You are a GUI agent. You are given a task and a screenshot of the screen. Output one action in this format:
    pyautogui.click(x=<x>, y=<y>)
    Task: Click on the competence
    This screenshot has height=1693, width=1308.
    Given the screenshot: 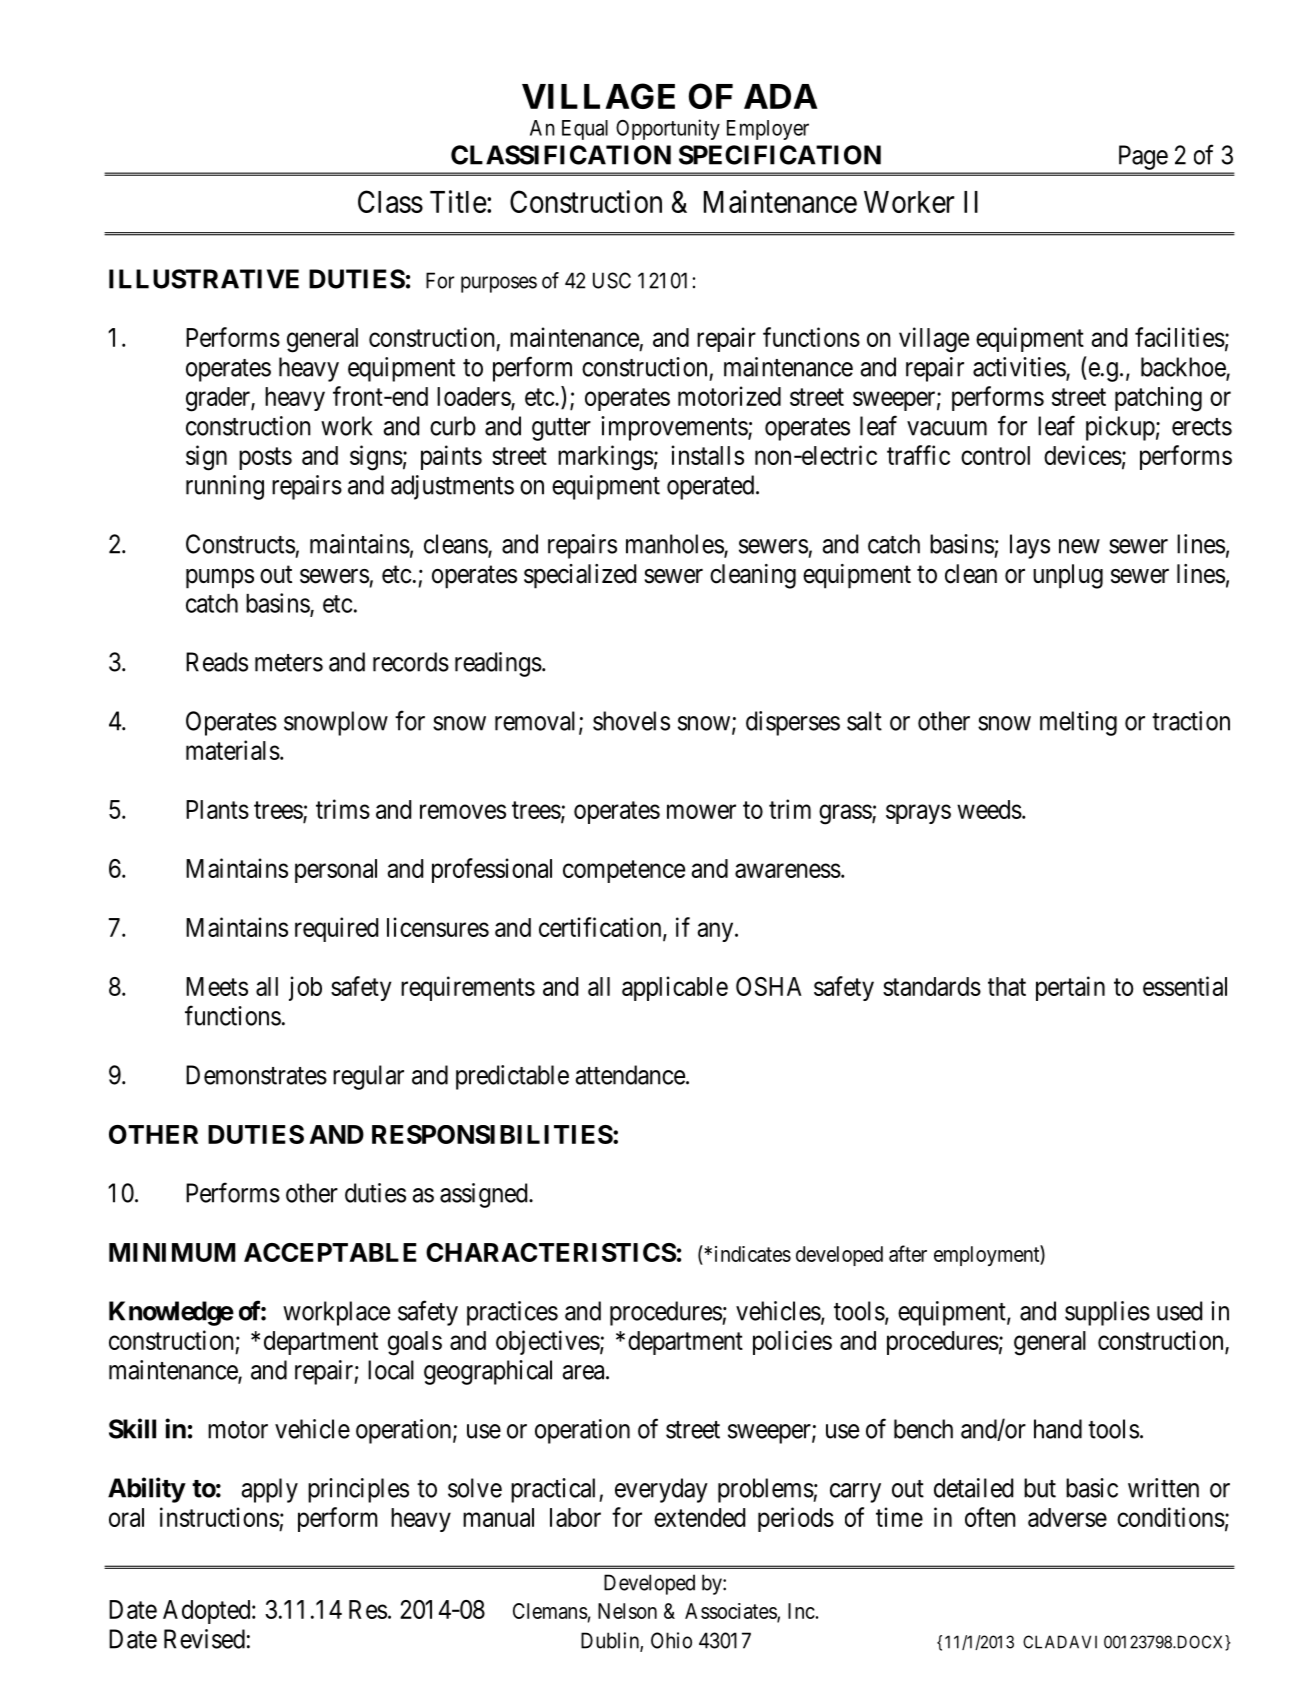 What is the action you would take?
    pyautogui.click(x=624, y=871)
